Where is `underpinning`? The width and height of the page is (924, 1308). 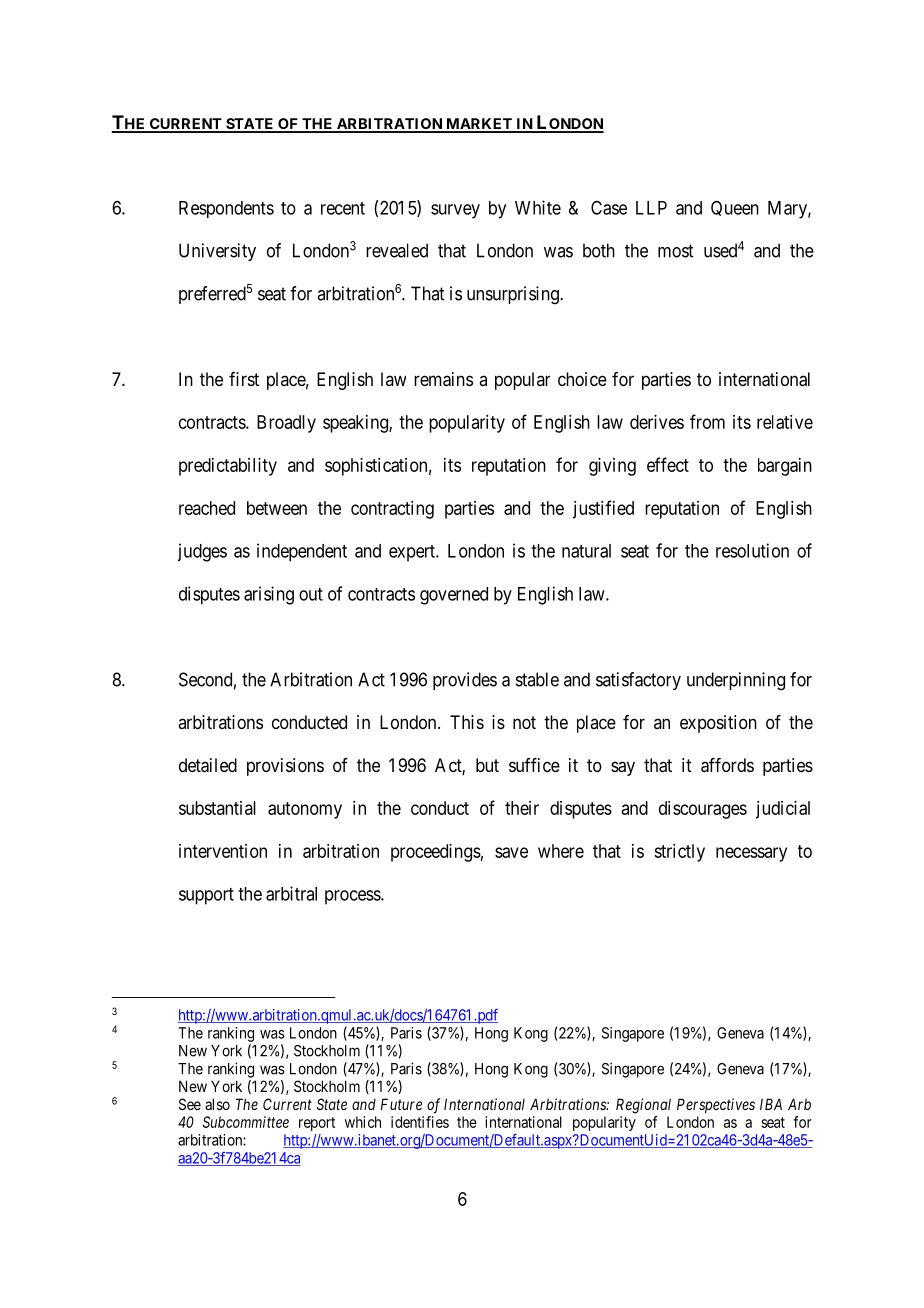 underpinning is located at coordinates (736, 681).
